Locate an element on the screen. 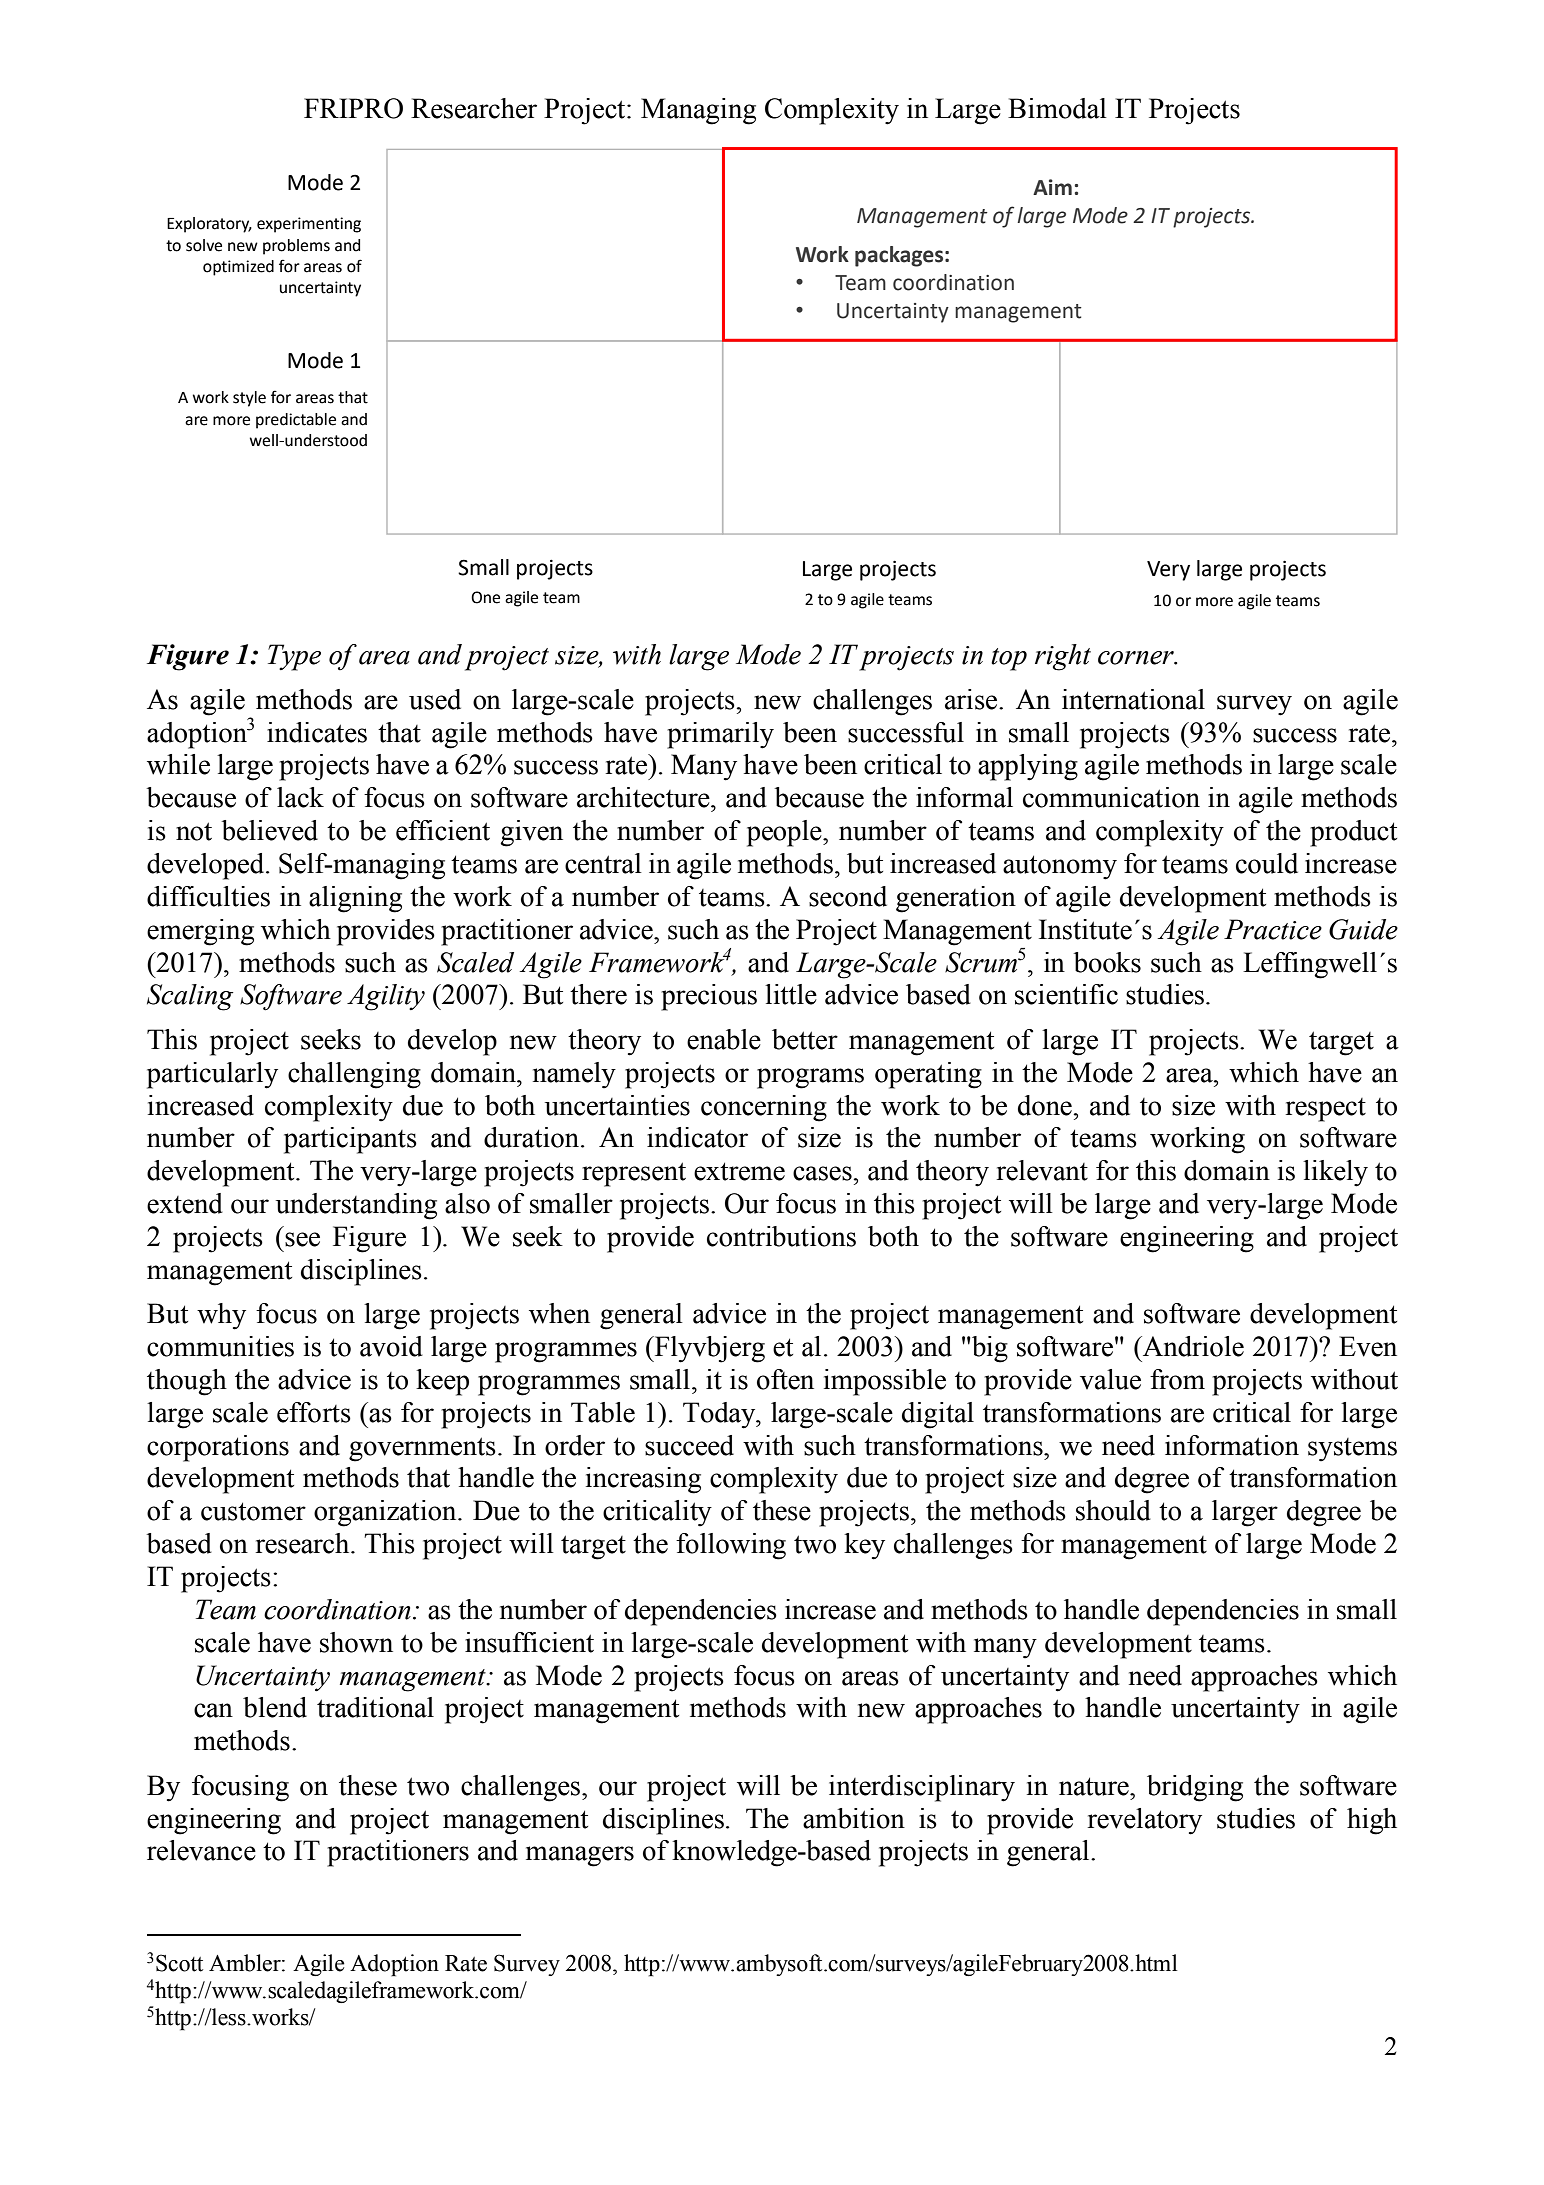 The image size is (1544, 2185). Aim is located at coordinates (1052, 187).
